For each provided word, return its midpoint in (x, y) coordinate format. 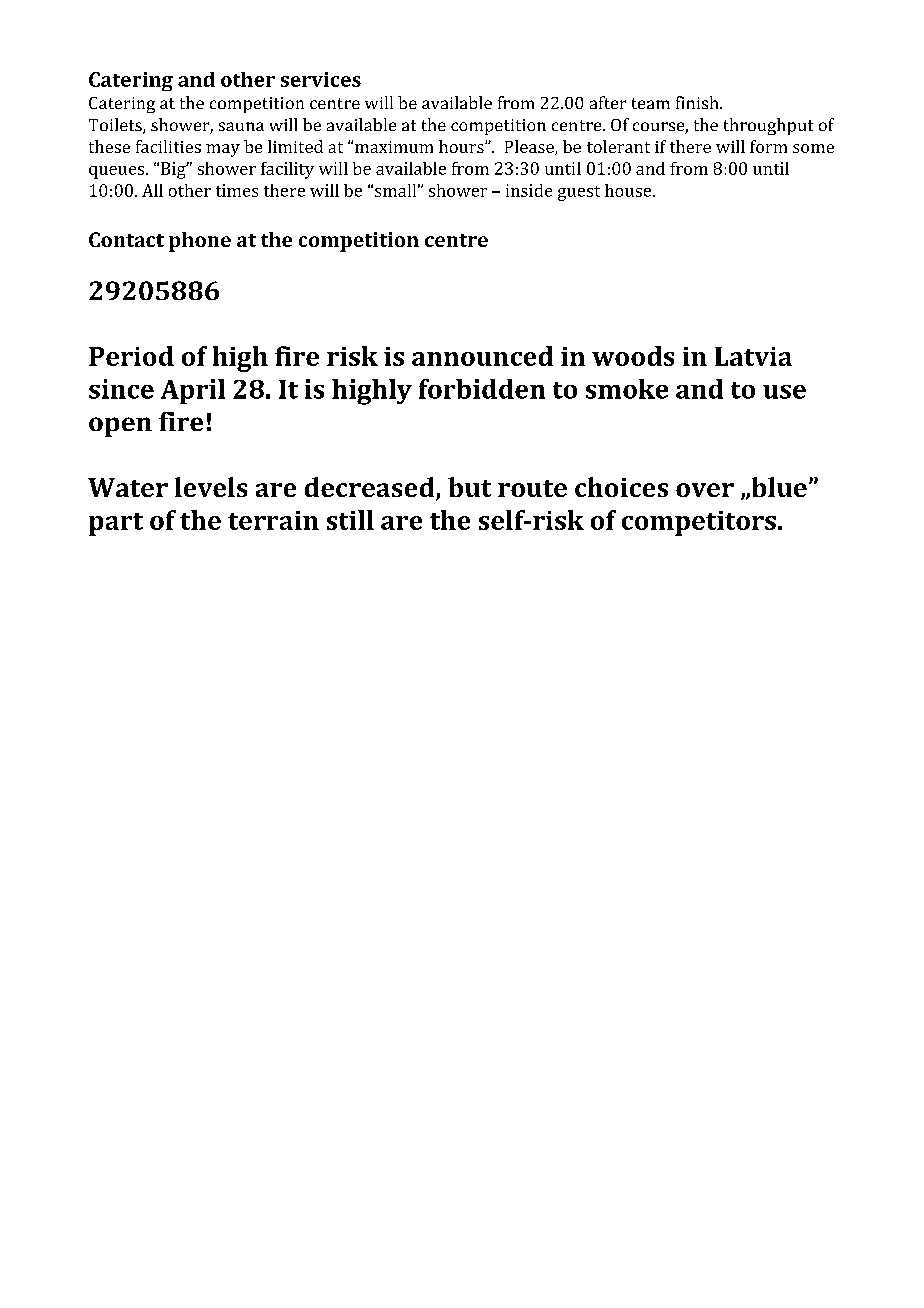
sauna (241, 126)
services (321, 79)
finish (698, 102)
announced (482, 356)
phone (200, 242)
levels (211, 487)
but (469, 487)
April (193, 391)
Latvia (753, 356)
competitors (699, 523)
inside (529, 190)
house (629, 190)
